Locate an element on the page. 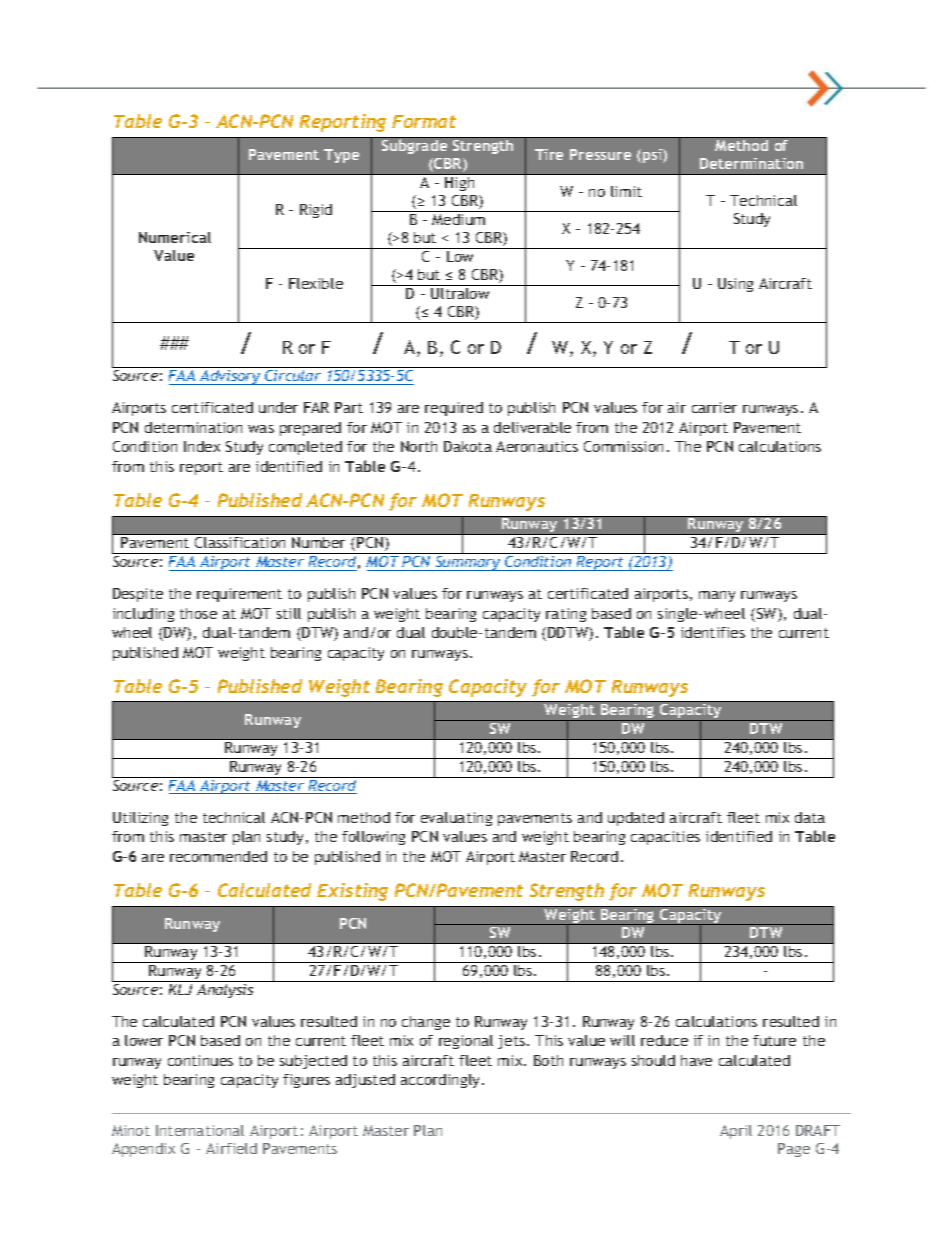 This page has height=1233, width=952. Using is located at coordinates (735, 285).
